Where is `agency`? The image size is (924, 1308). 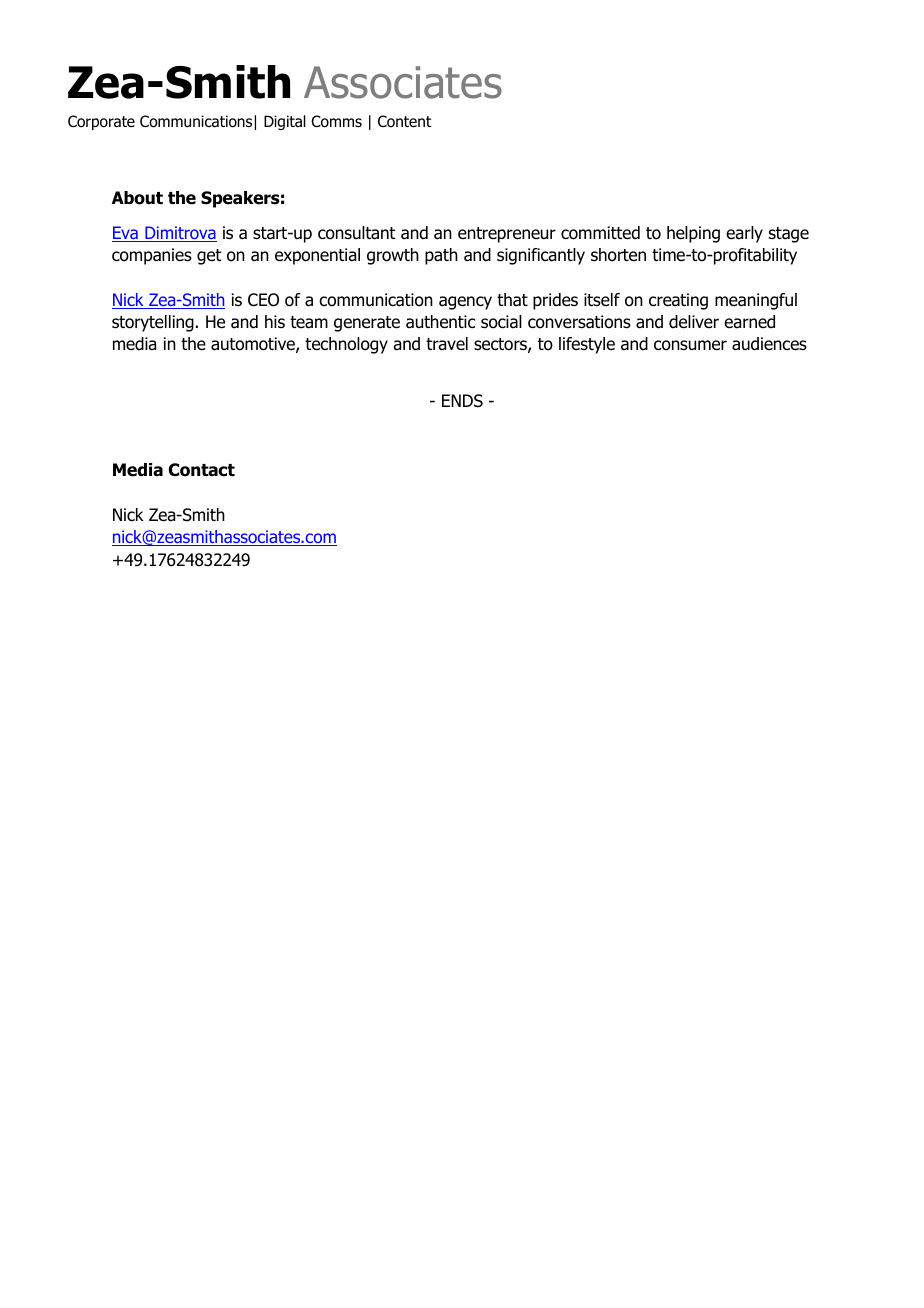 agency is located at coordinates (465, 303).
